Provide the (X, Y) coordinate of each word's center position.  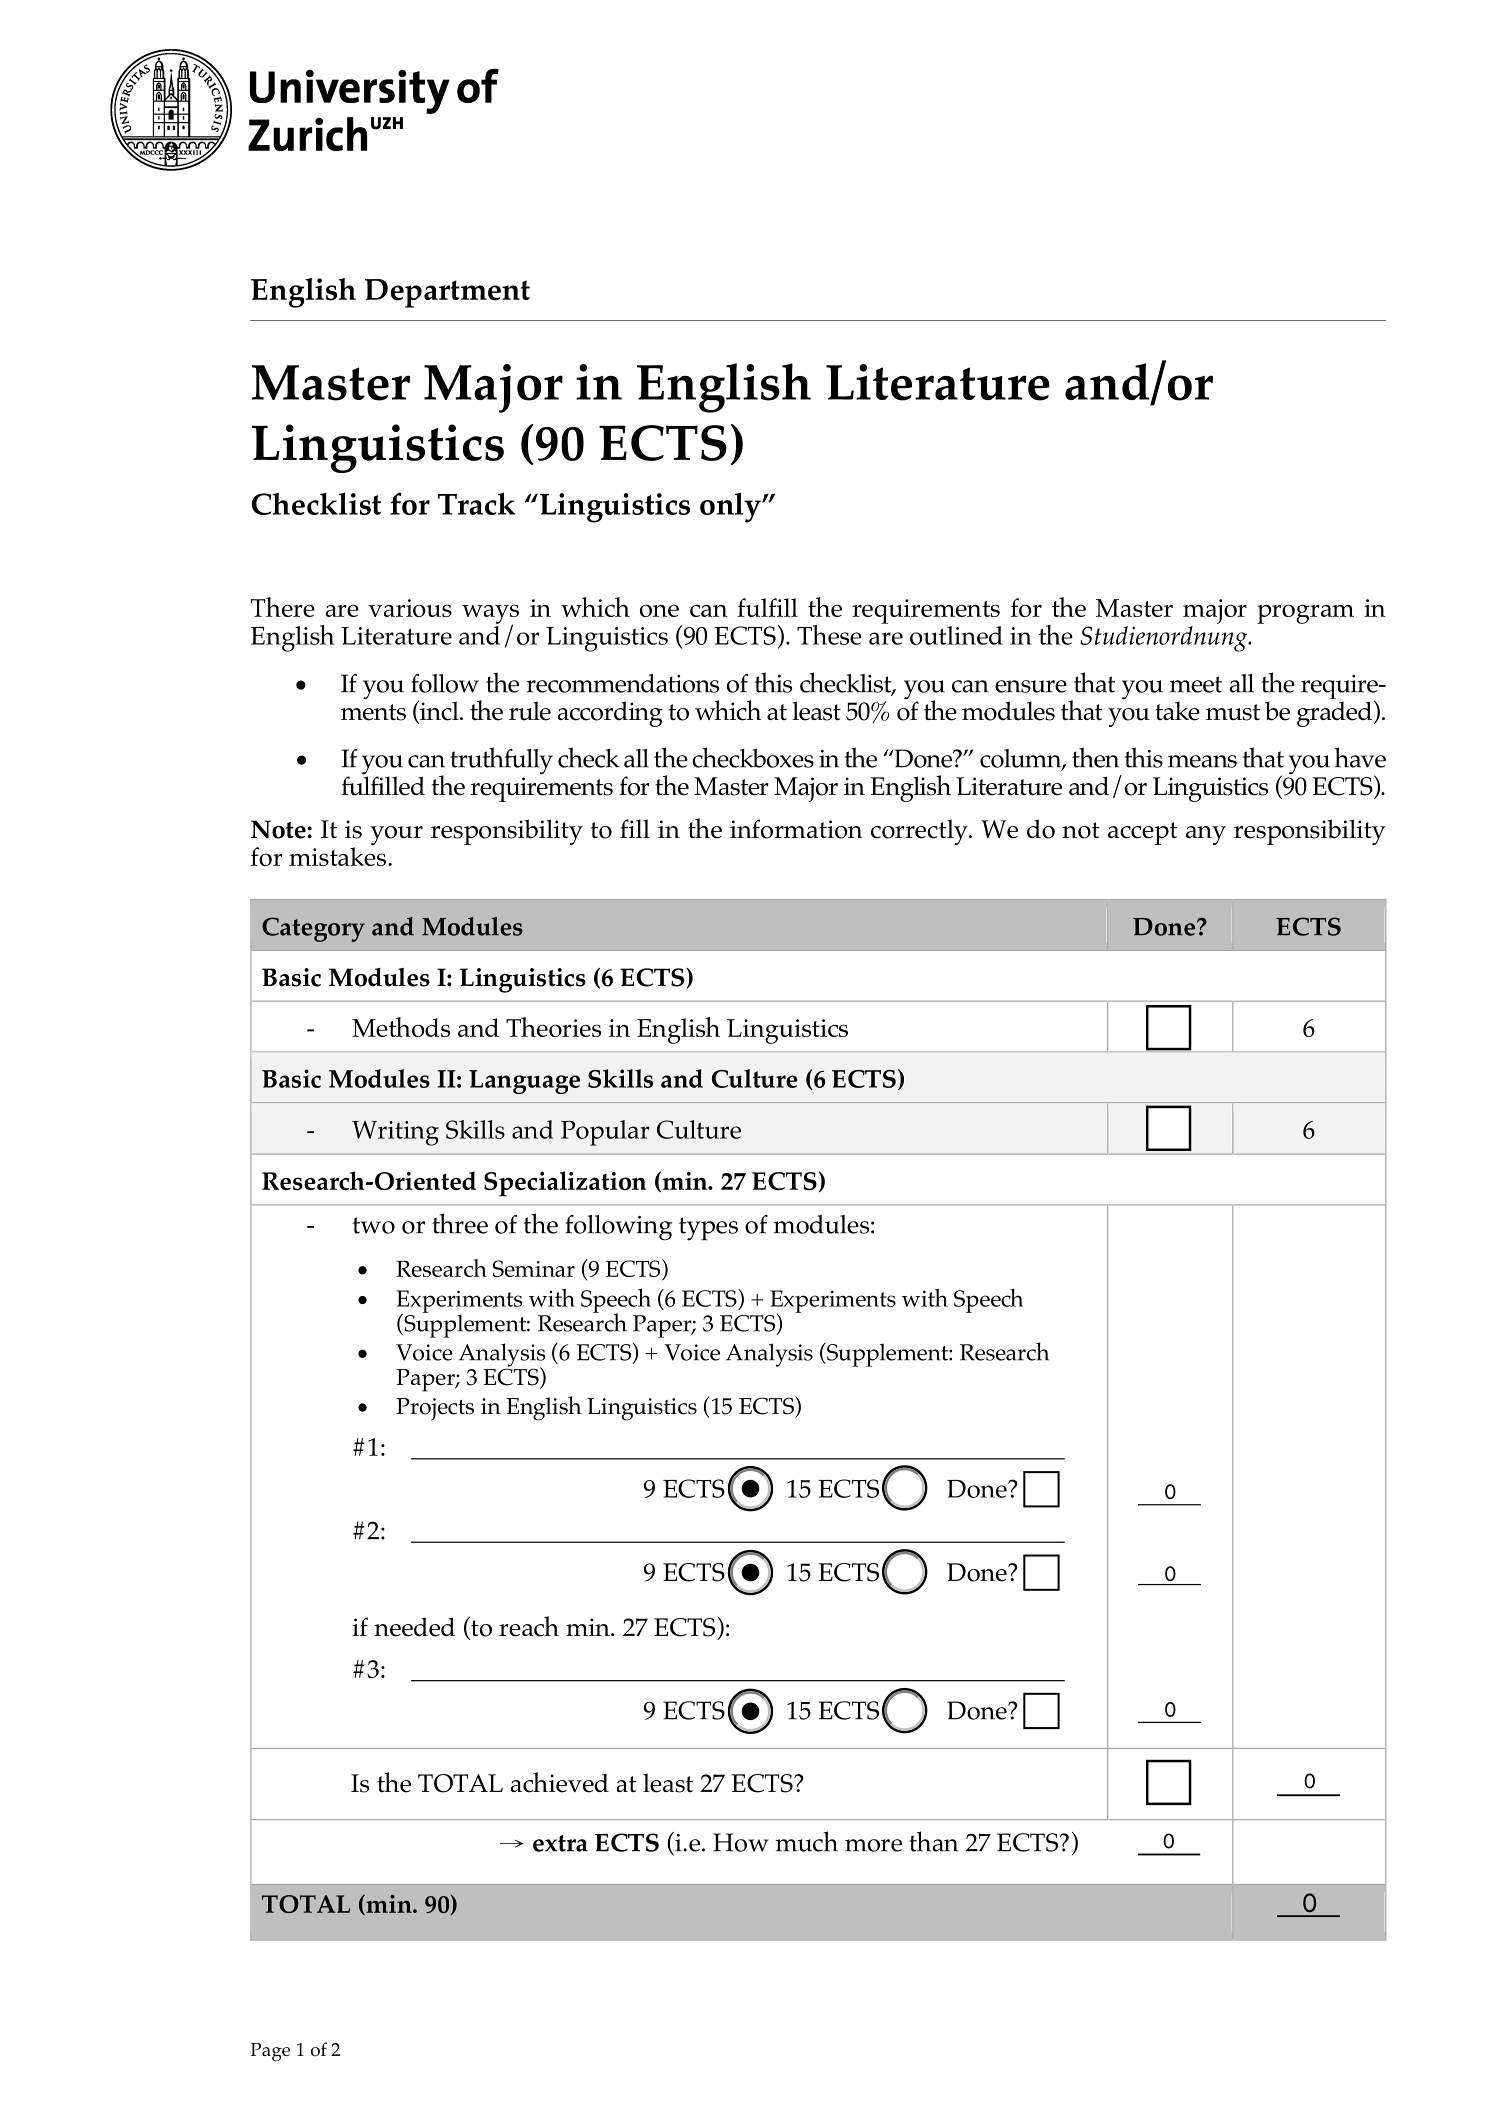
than (933, 1841)
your (396, 835)
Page (270, 2052)
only (731, 507)
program (1305, 614)
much (807, 1841)
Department (447, 293)
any (1206, 835)
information (796, 829)
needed (414, 1627)
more (873, 1845)
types (708, 1229)
